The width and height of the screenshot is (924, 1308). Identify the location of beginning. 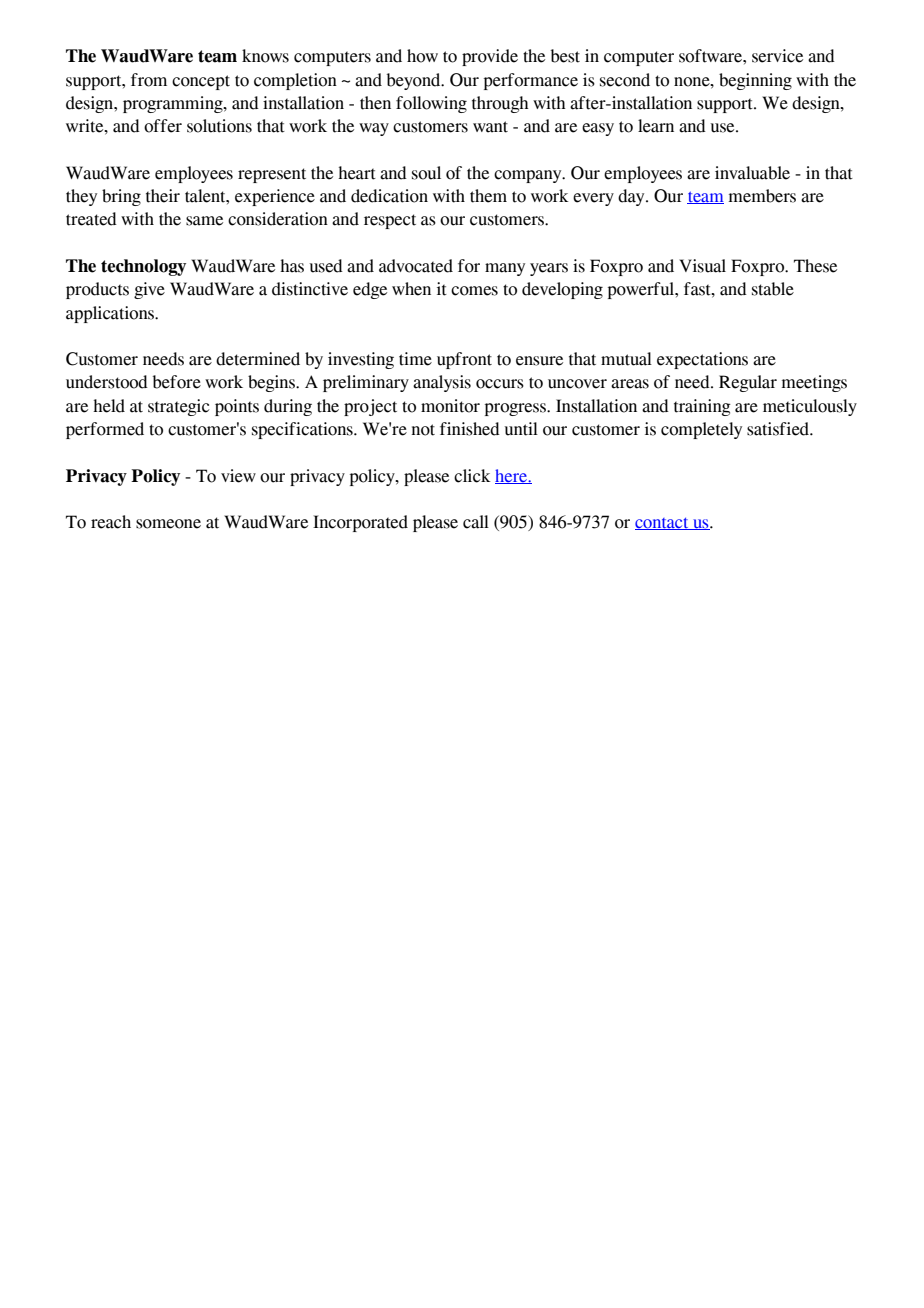
(755, 81).
